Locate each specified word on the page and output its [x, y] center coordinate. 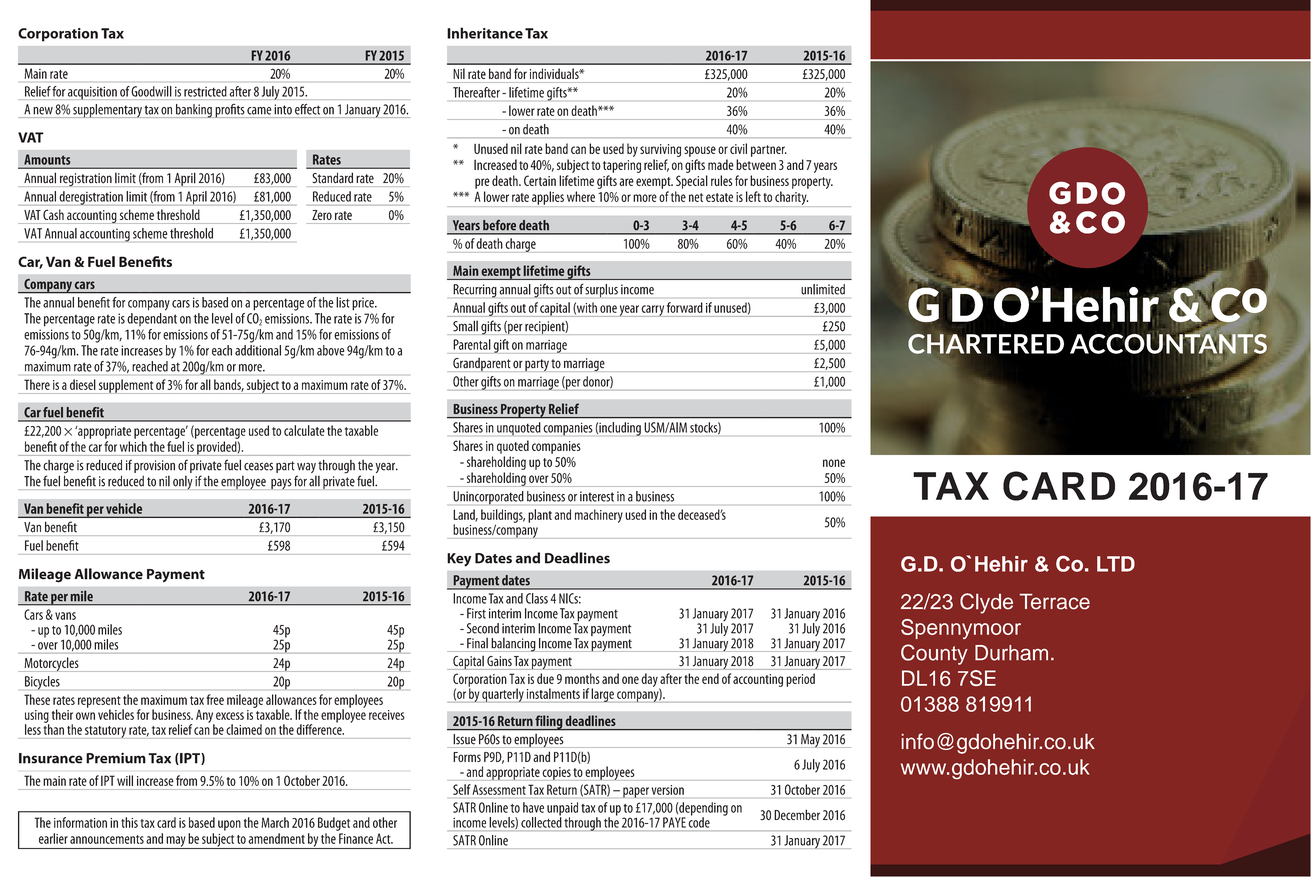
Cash [53, 214]
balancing [513, 645]
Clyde [986, 603]
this [129, 822]
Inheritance [485, 33]
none [834, 463]
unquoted [519, 429]
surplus [601, 291]
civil [738, 148]
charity [791, 199]
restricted [205, 91]
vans [65, 616]
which [133, 446]
